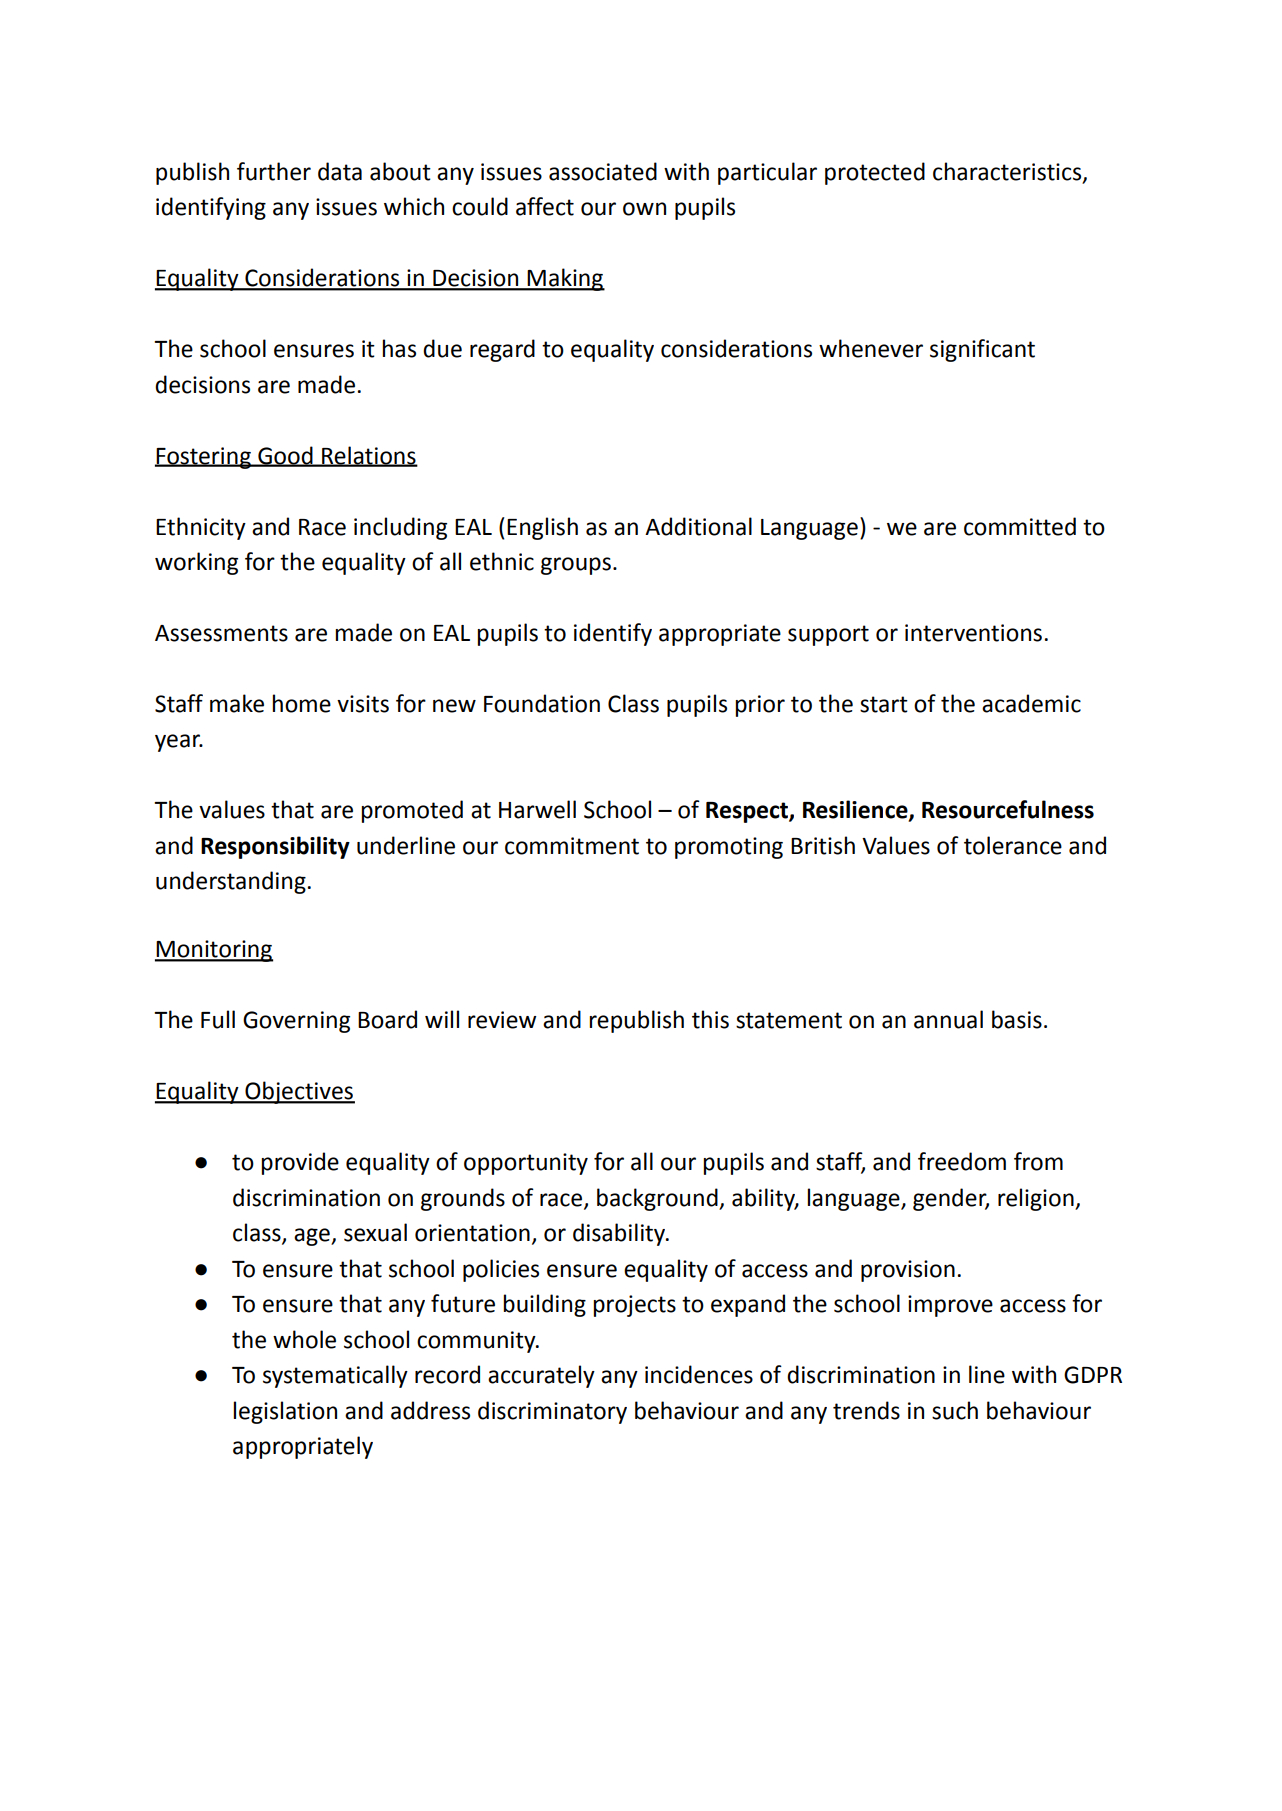 The width and height of the screenshot is (1282, 1811). Describe the element at coordinates (1008, 172) in the screenshot. I see `characteristics` at that location.
